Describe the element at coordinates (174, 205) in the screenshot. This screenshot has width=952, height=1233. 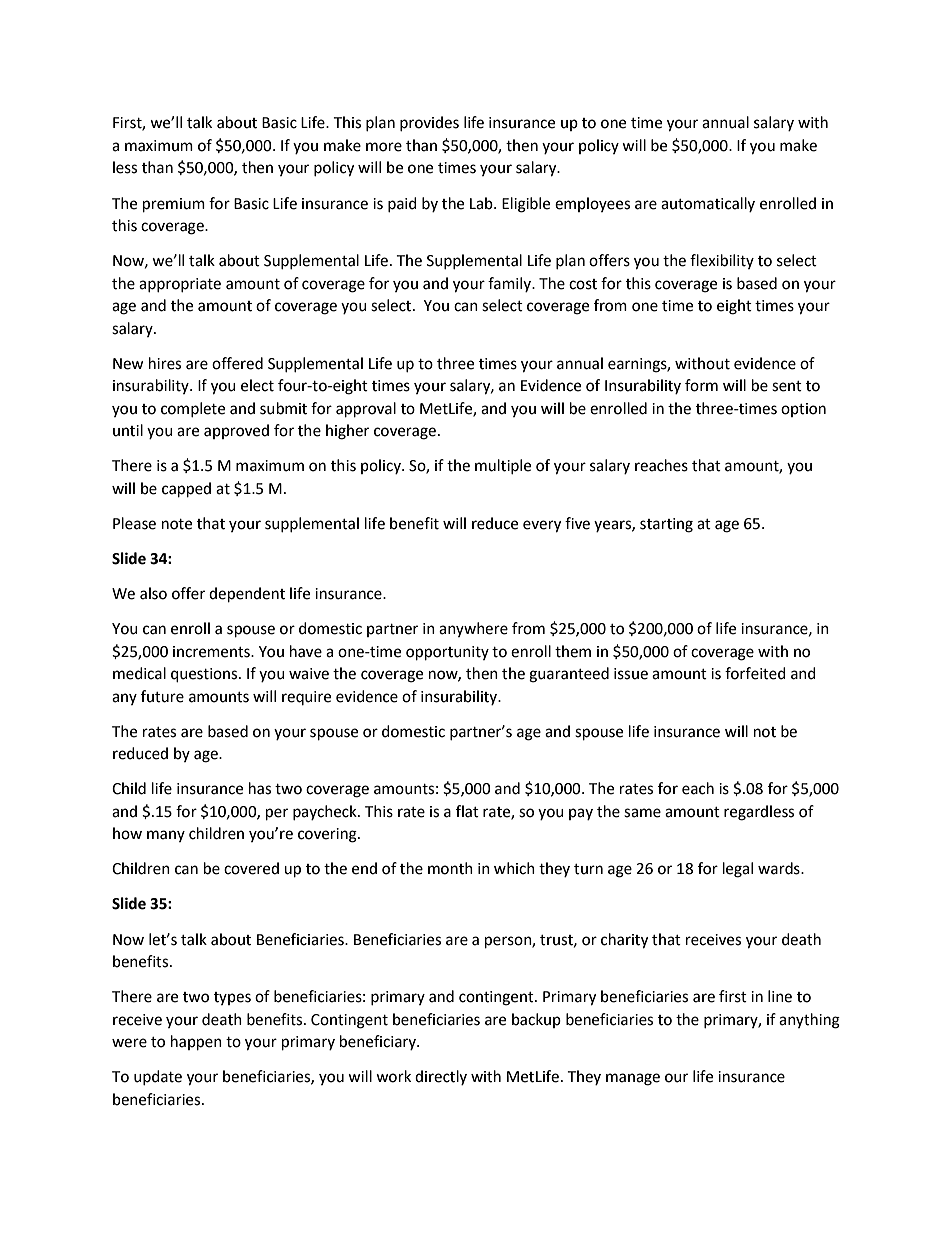
I see `premium` at that location.
